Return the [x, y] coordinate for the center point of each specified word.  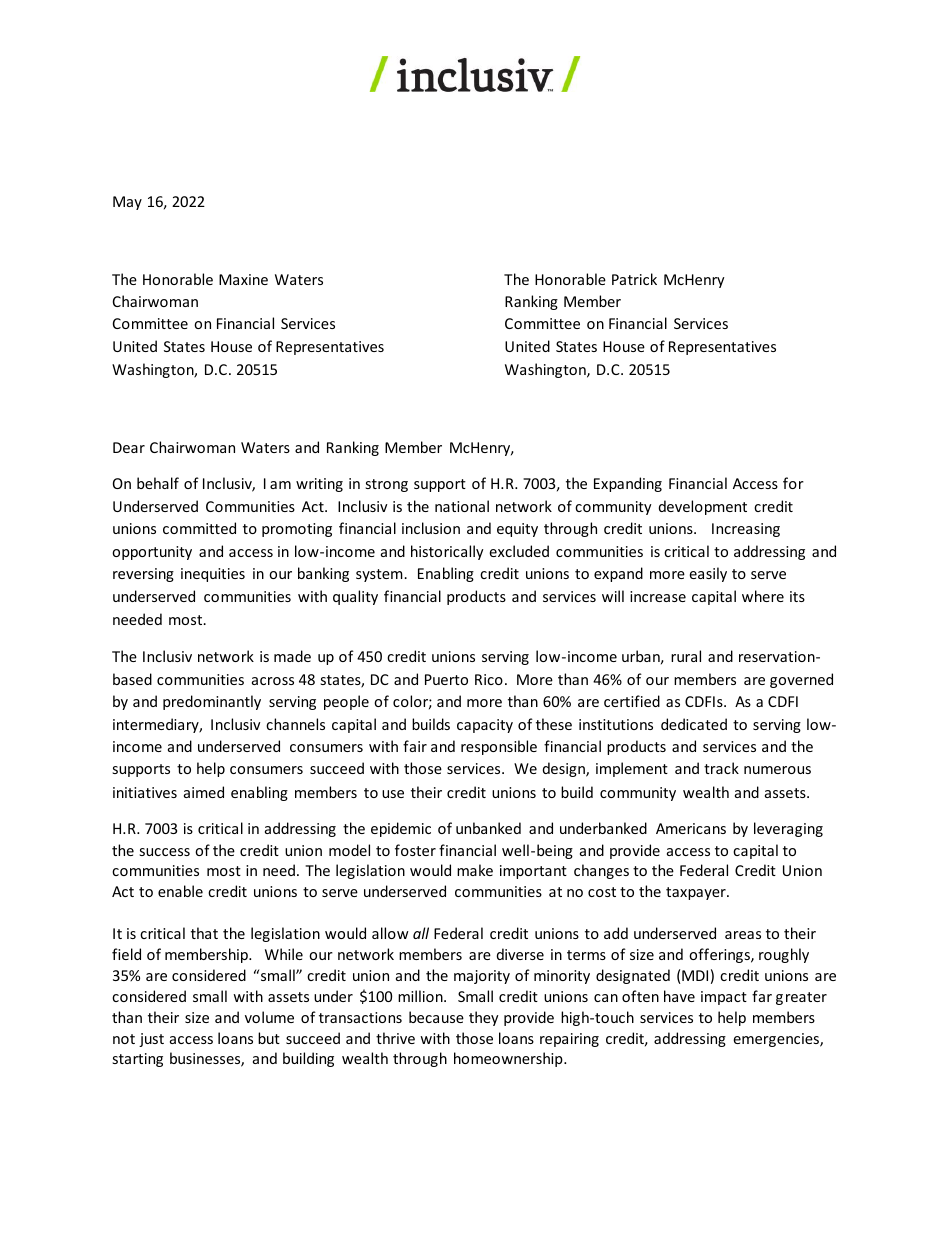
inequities [213, 575]
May [127, 203]
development [703, 507]
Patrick [634, 279]
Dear [129, 447]
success [164, 852]
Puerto [446, 679]
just [151, 1040]
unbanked [488, 828]
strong [386, 485]
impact [724, 998]
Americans [691, 828]
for [793, 483]
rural [686, 656]
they [484, 1018]
